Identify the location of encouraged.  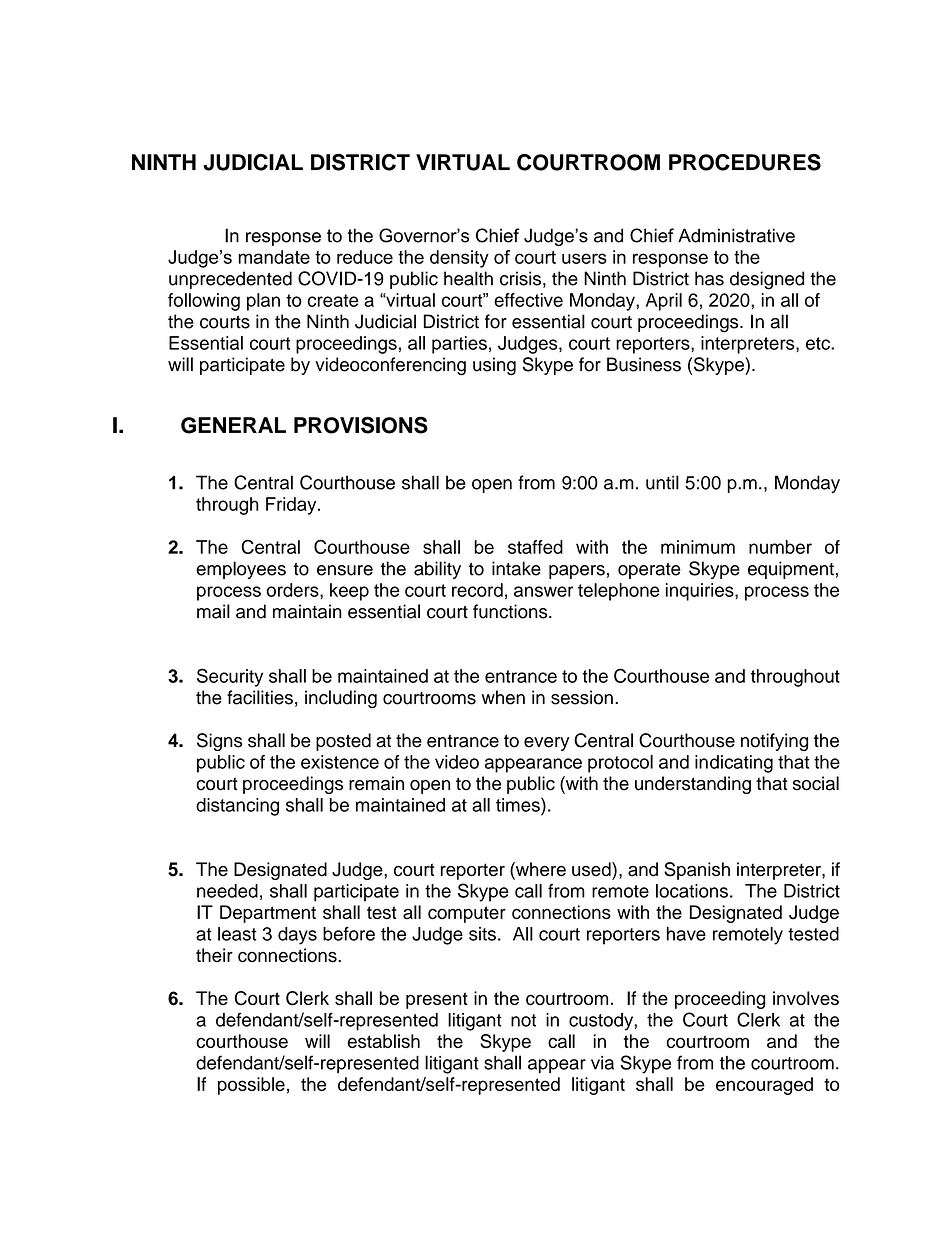
(764, 1086).
